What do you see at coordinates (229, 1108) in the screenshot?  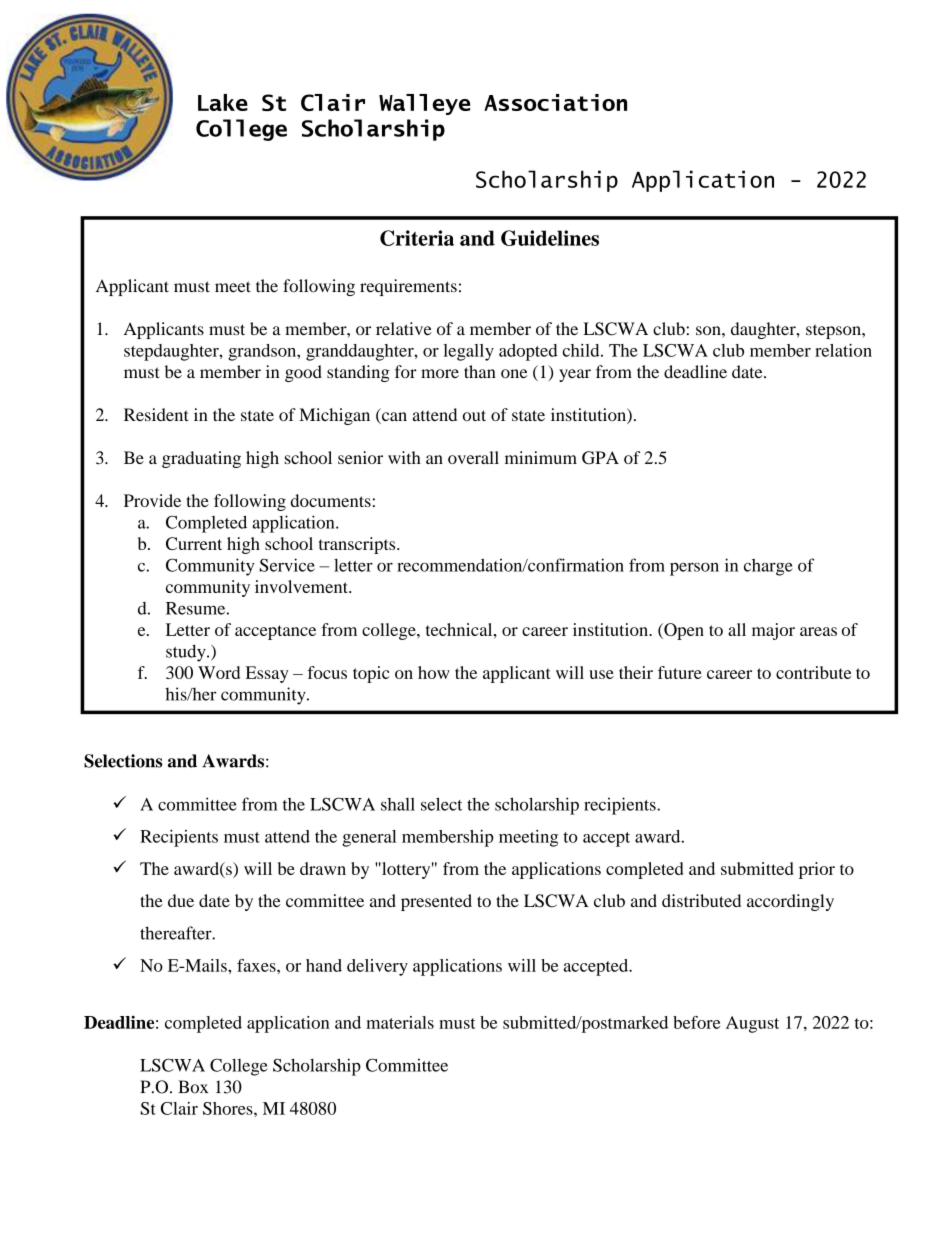 I see `Shores` at bounding box center [229, 1108].
